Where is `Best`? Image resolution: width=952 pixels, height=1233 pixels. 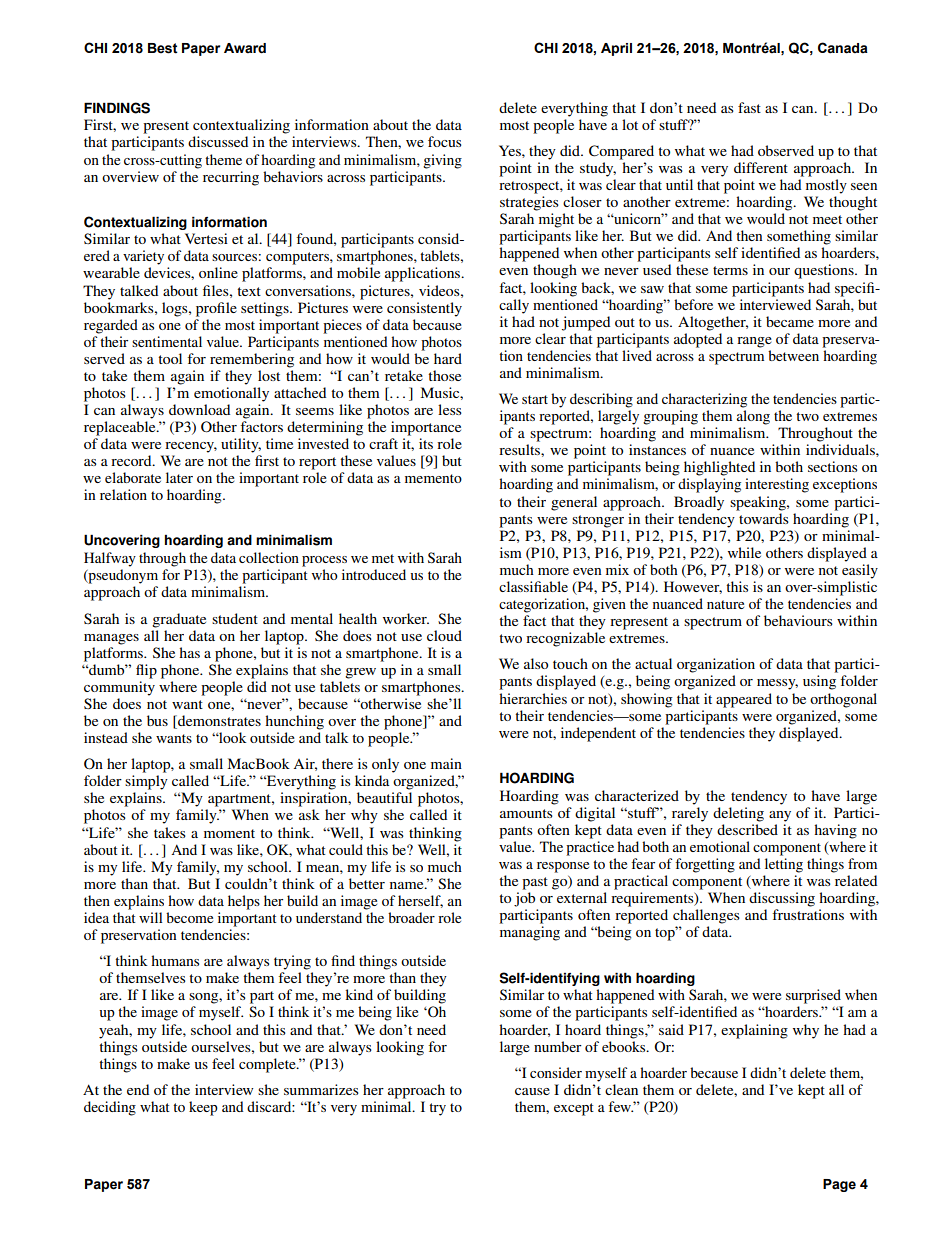 Best is located at coordinates (163, 48).
